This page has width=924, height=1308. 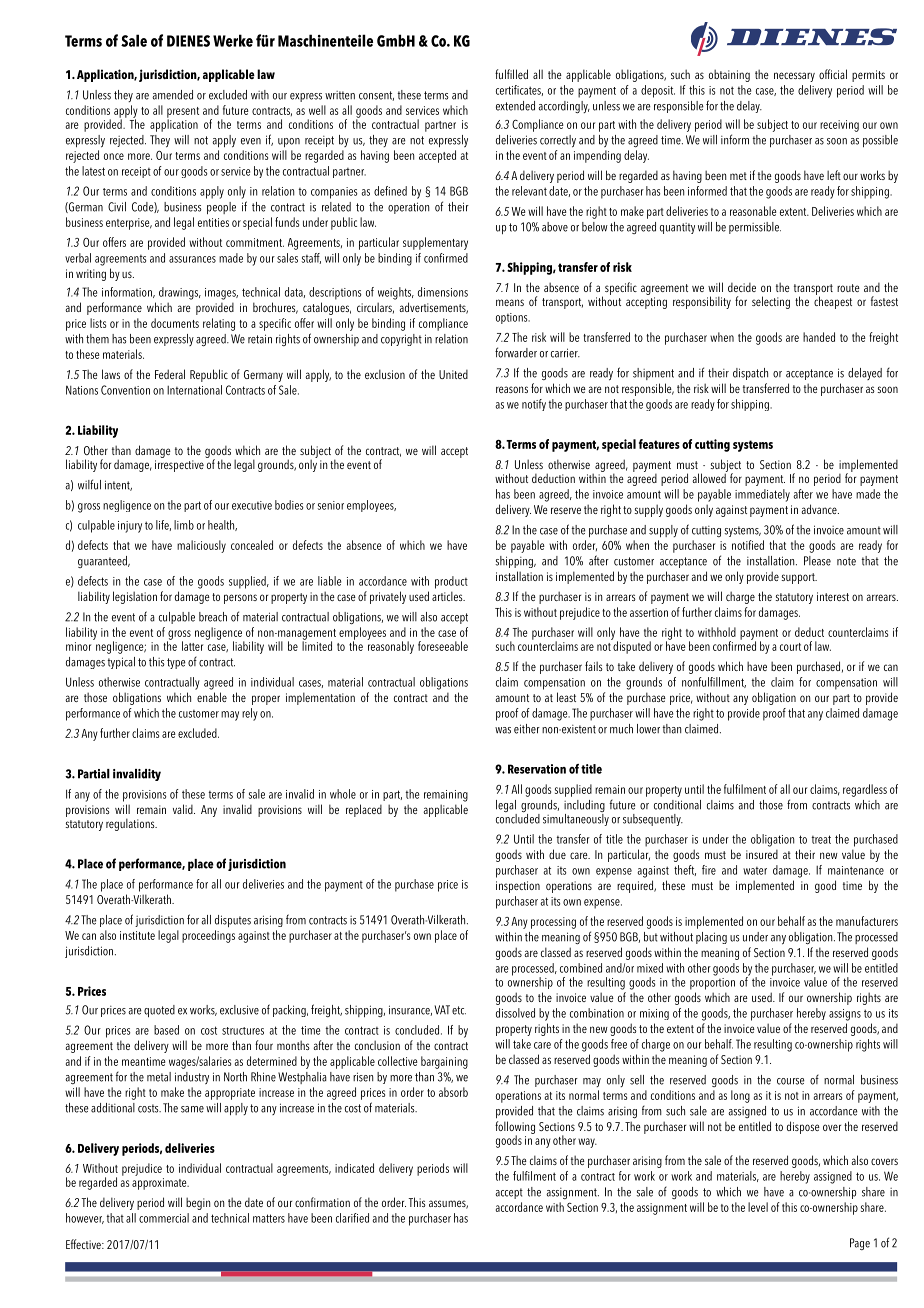 I want to click on present, so click(x=183, y=113).
